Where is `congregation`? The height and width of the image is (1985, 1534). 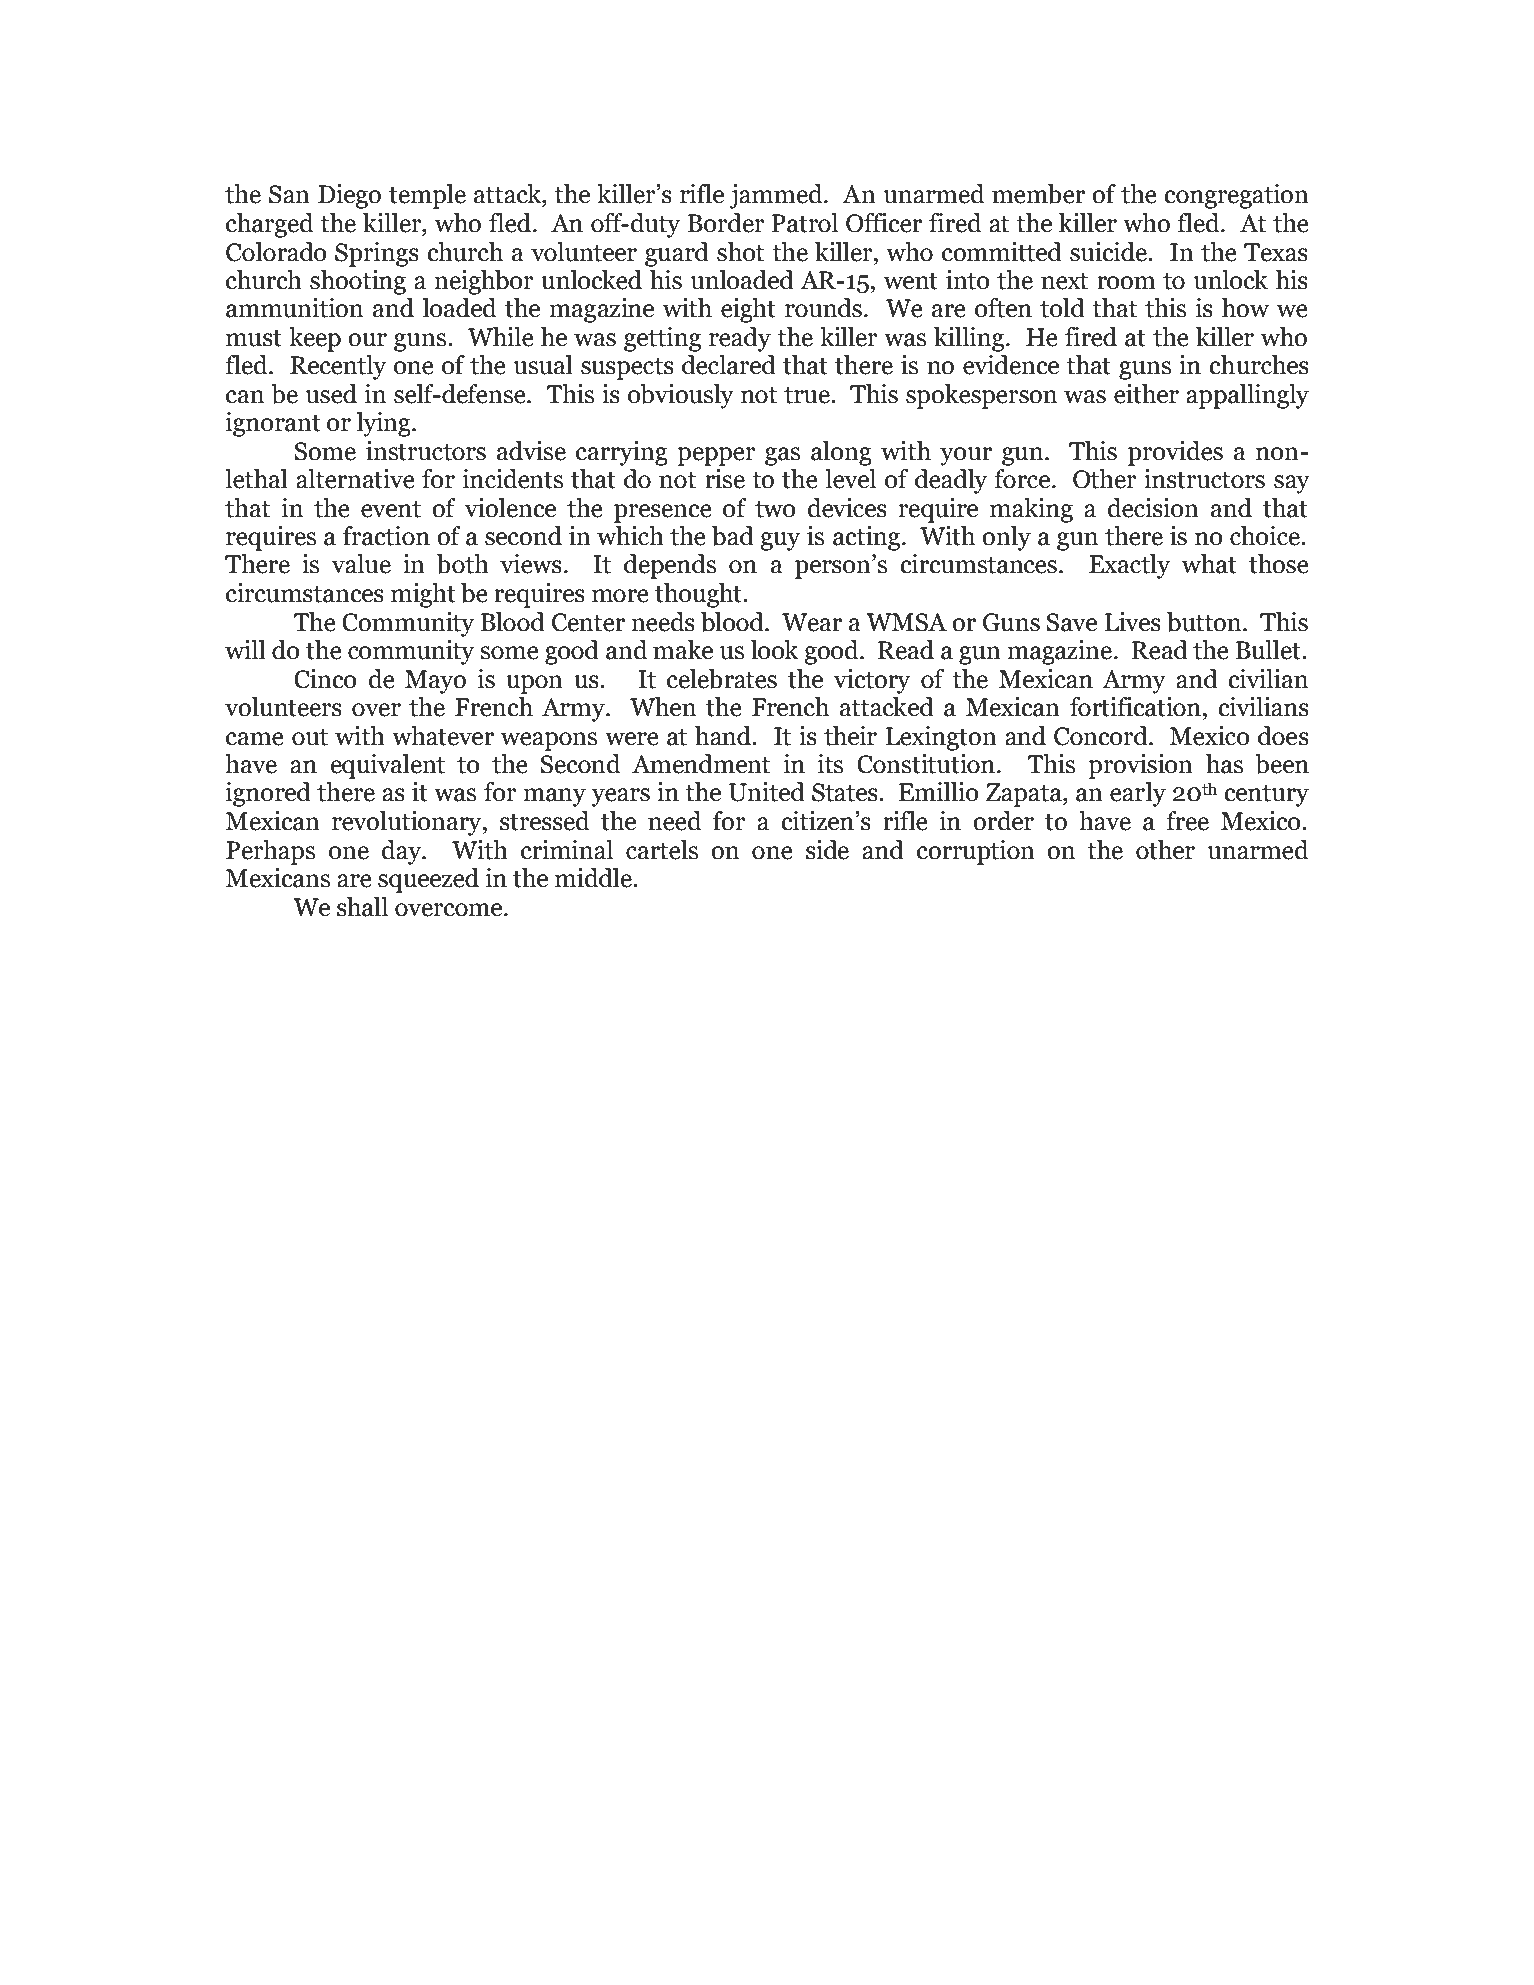 congregation is located at coordinates (1236, 196).
